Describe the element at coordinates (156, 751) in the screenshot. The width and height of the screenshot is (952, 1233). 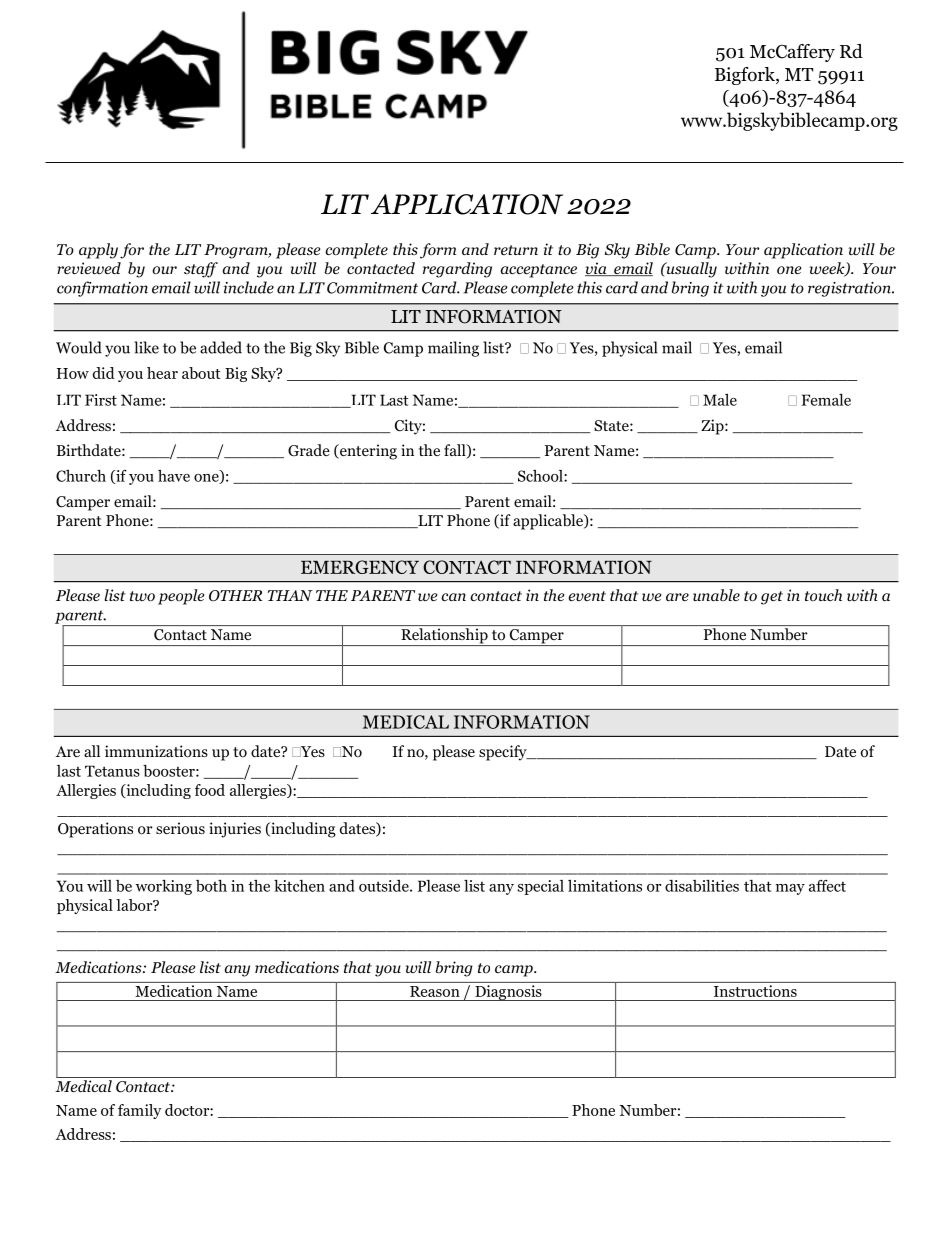
I see `immunizations` at that location.
